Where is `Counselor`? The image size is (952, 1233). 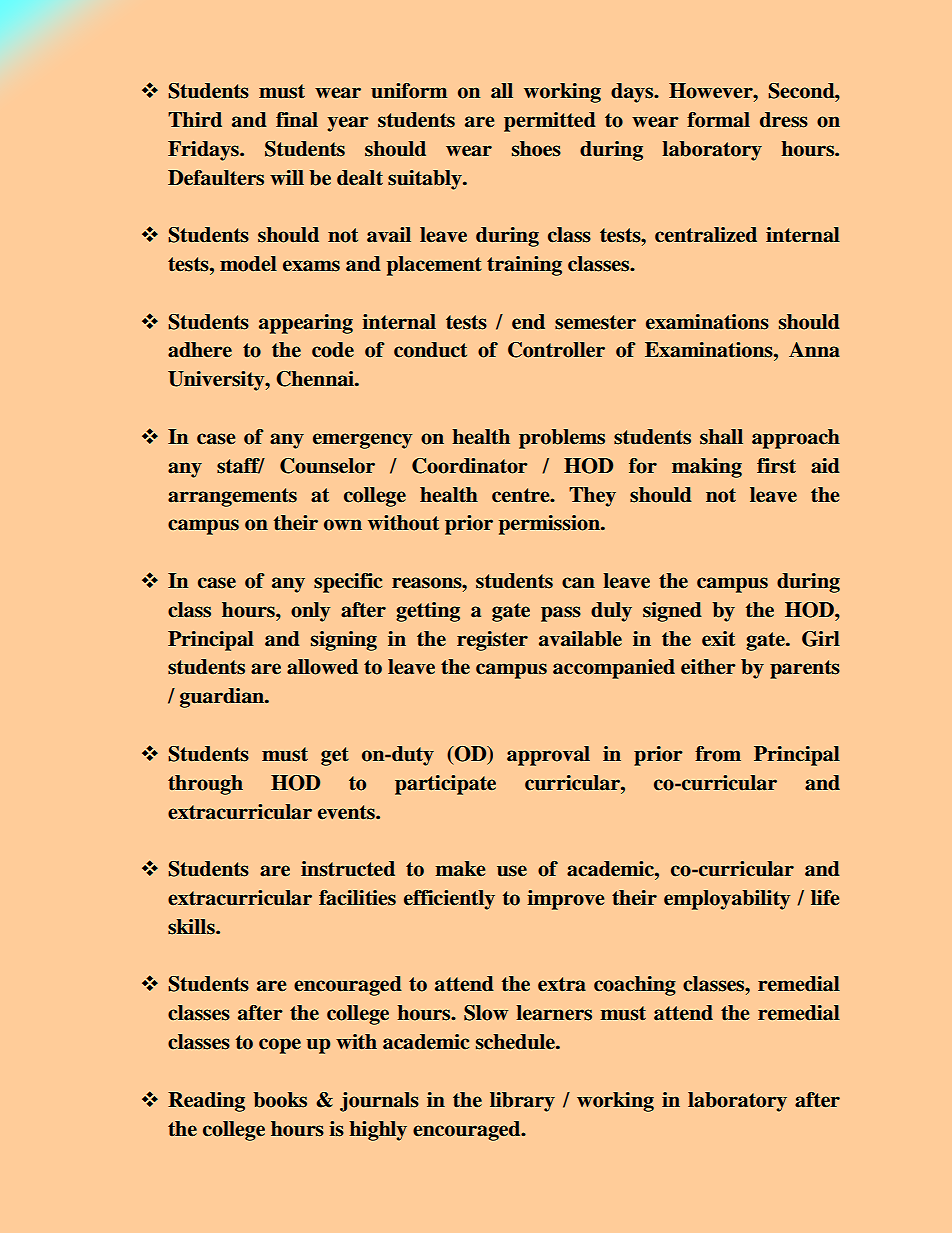
Counselor is located at coordinates (327, 466).
